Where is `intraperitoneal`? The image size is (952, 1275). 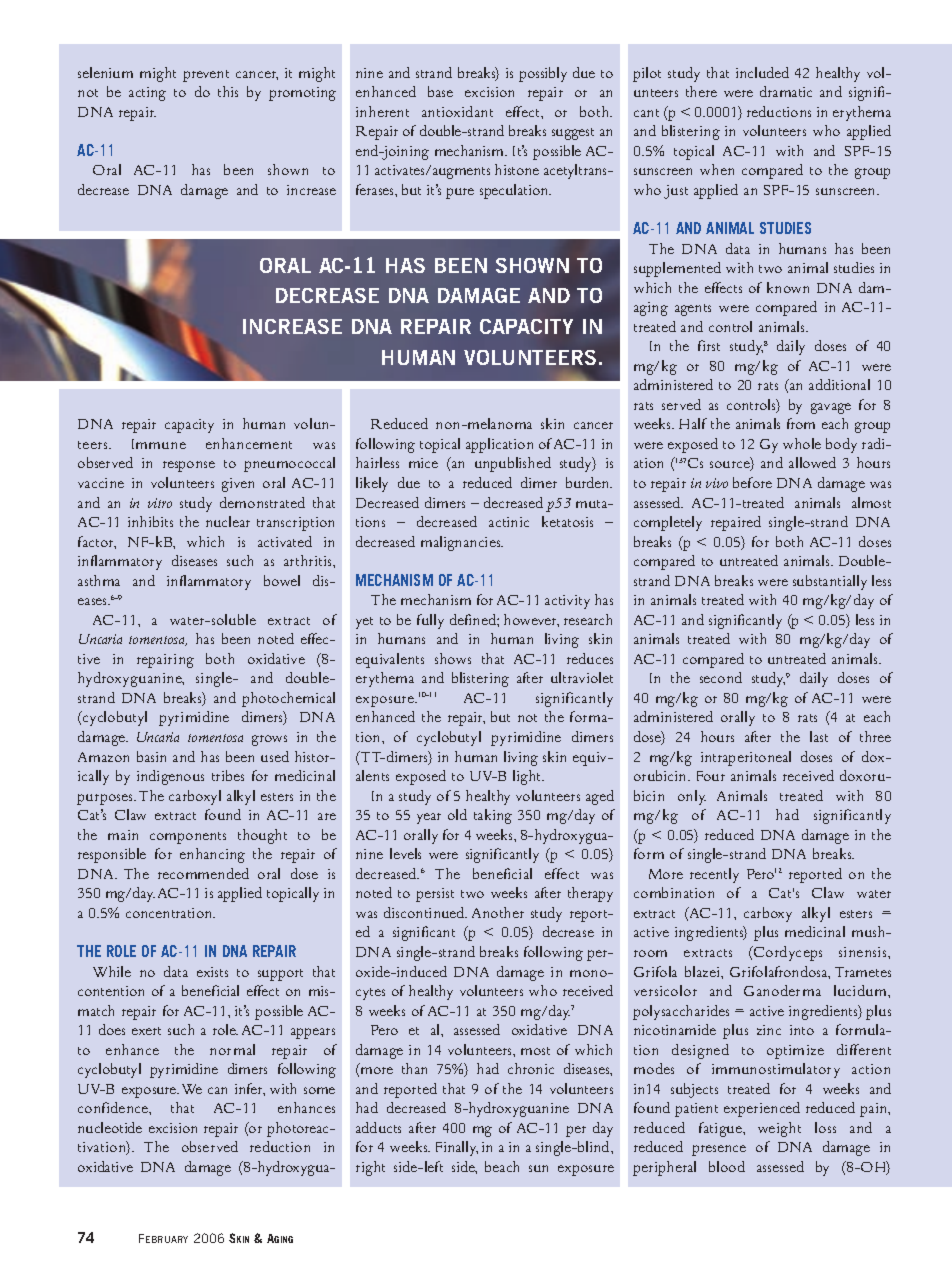 intraperitoneal is located at coordinates (746, 758).
